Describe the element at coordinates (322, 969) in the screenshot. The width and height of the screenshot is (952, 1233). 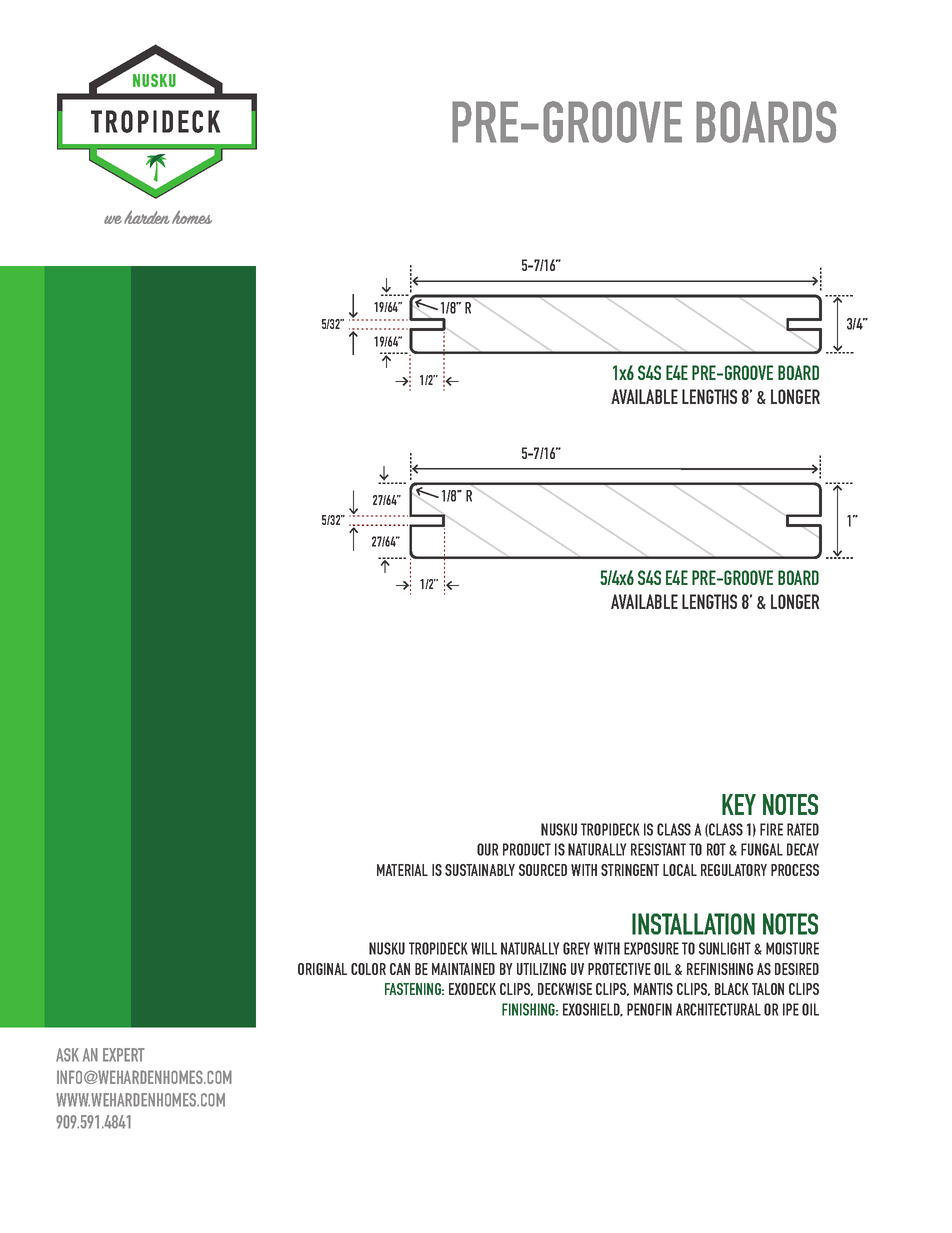
I see `ORIGINAL` at that location.
